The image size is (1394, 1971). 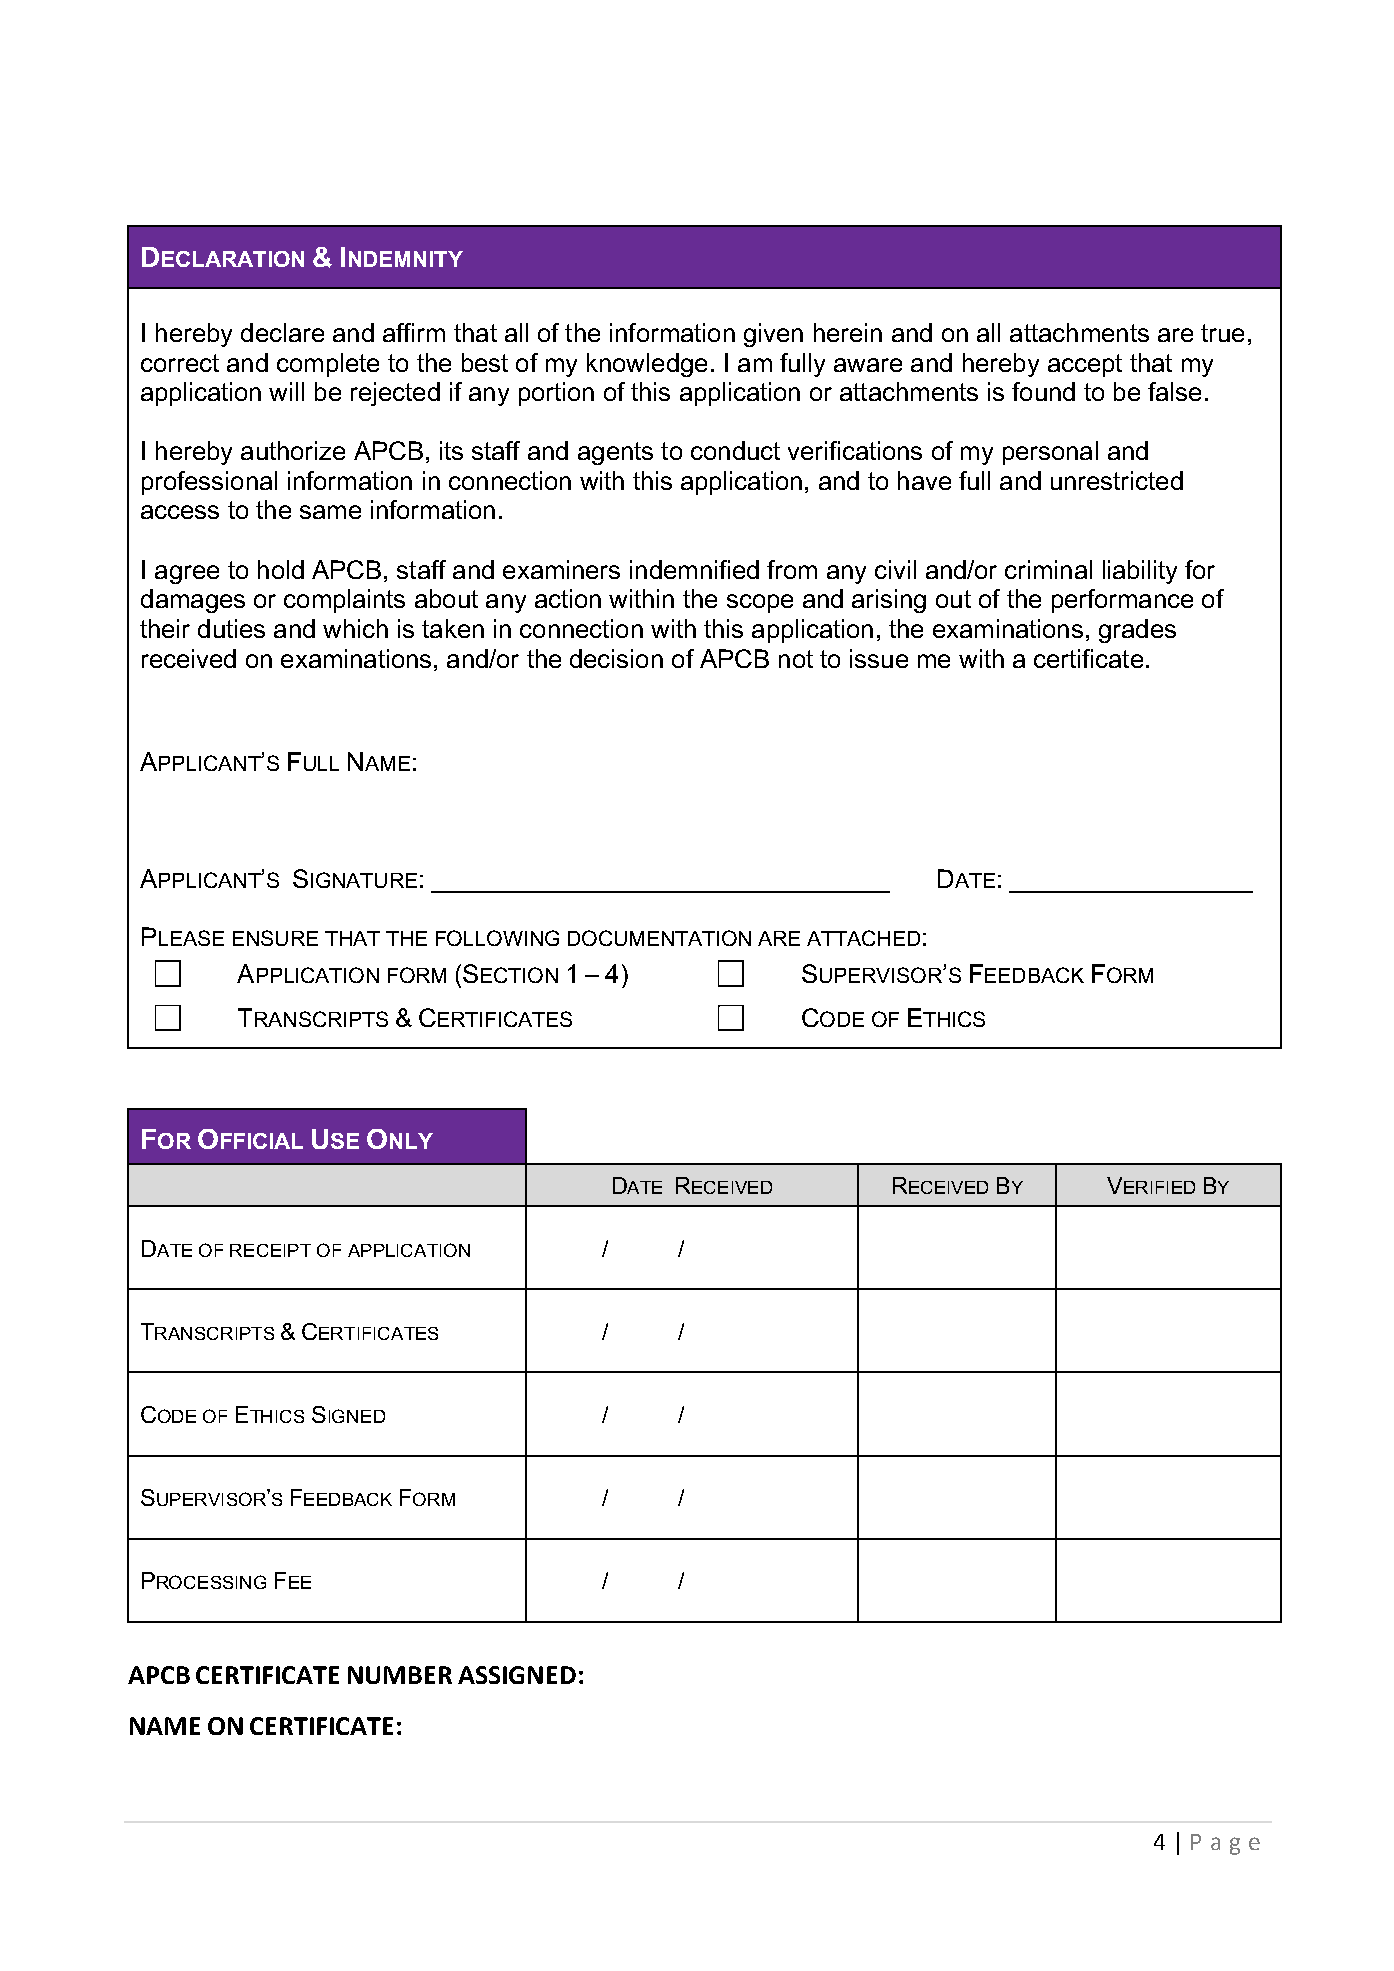 I want to click on ATTACHED, so click(x=863, y=938).
